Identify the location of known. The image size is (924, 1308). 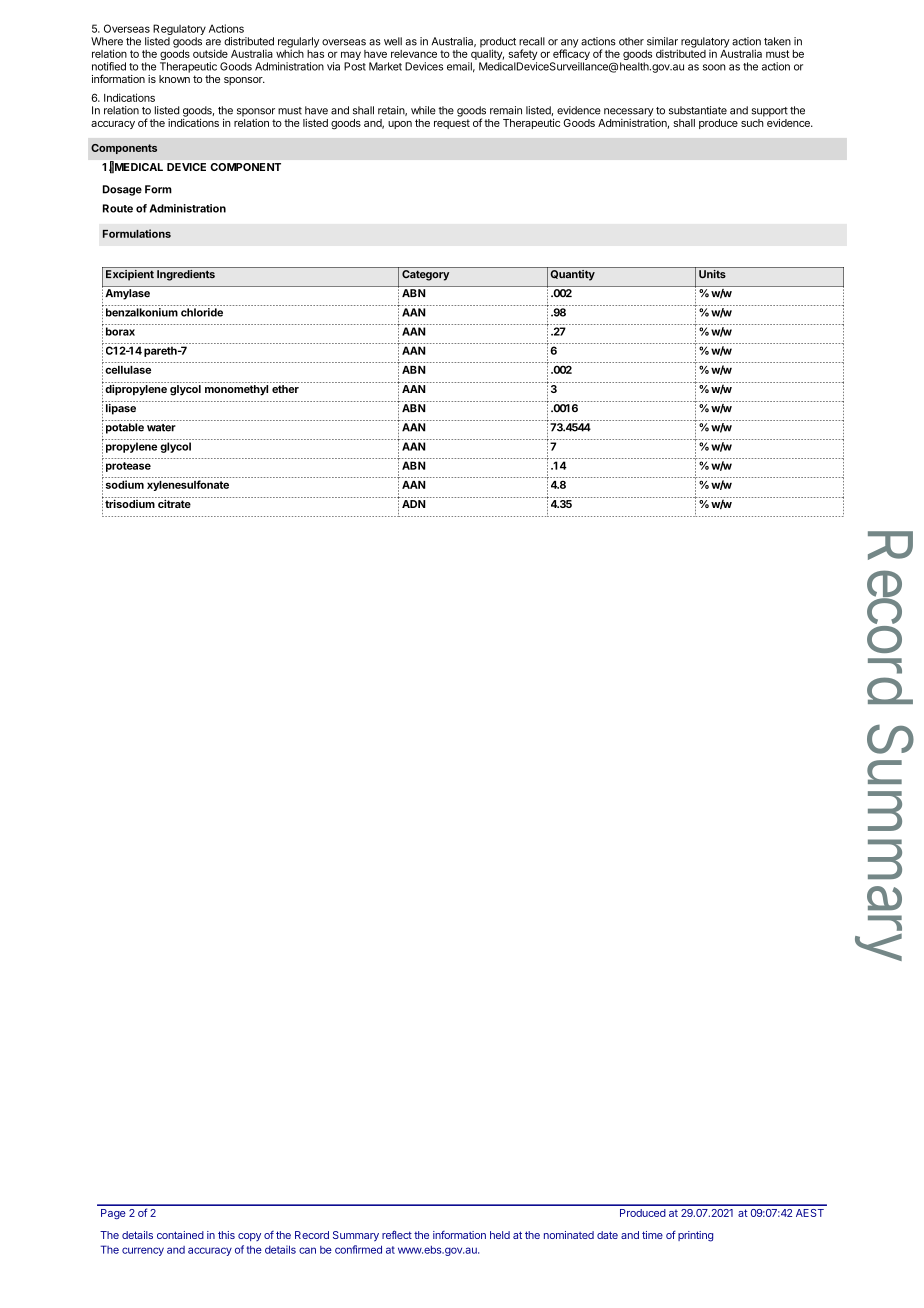
(174, 79).
